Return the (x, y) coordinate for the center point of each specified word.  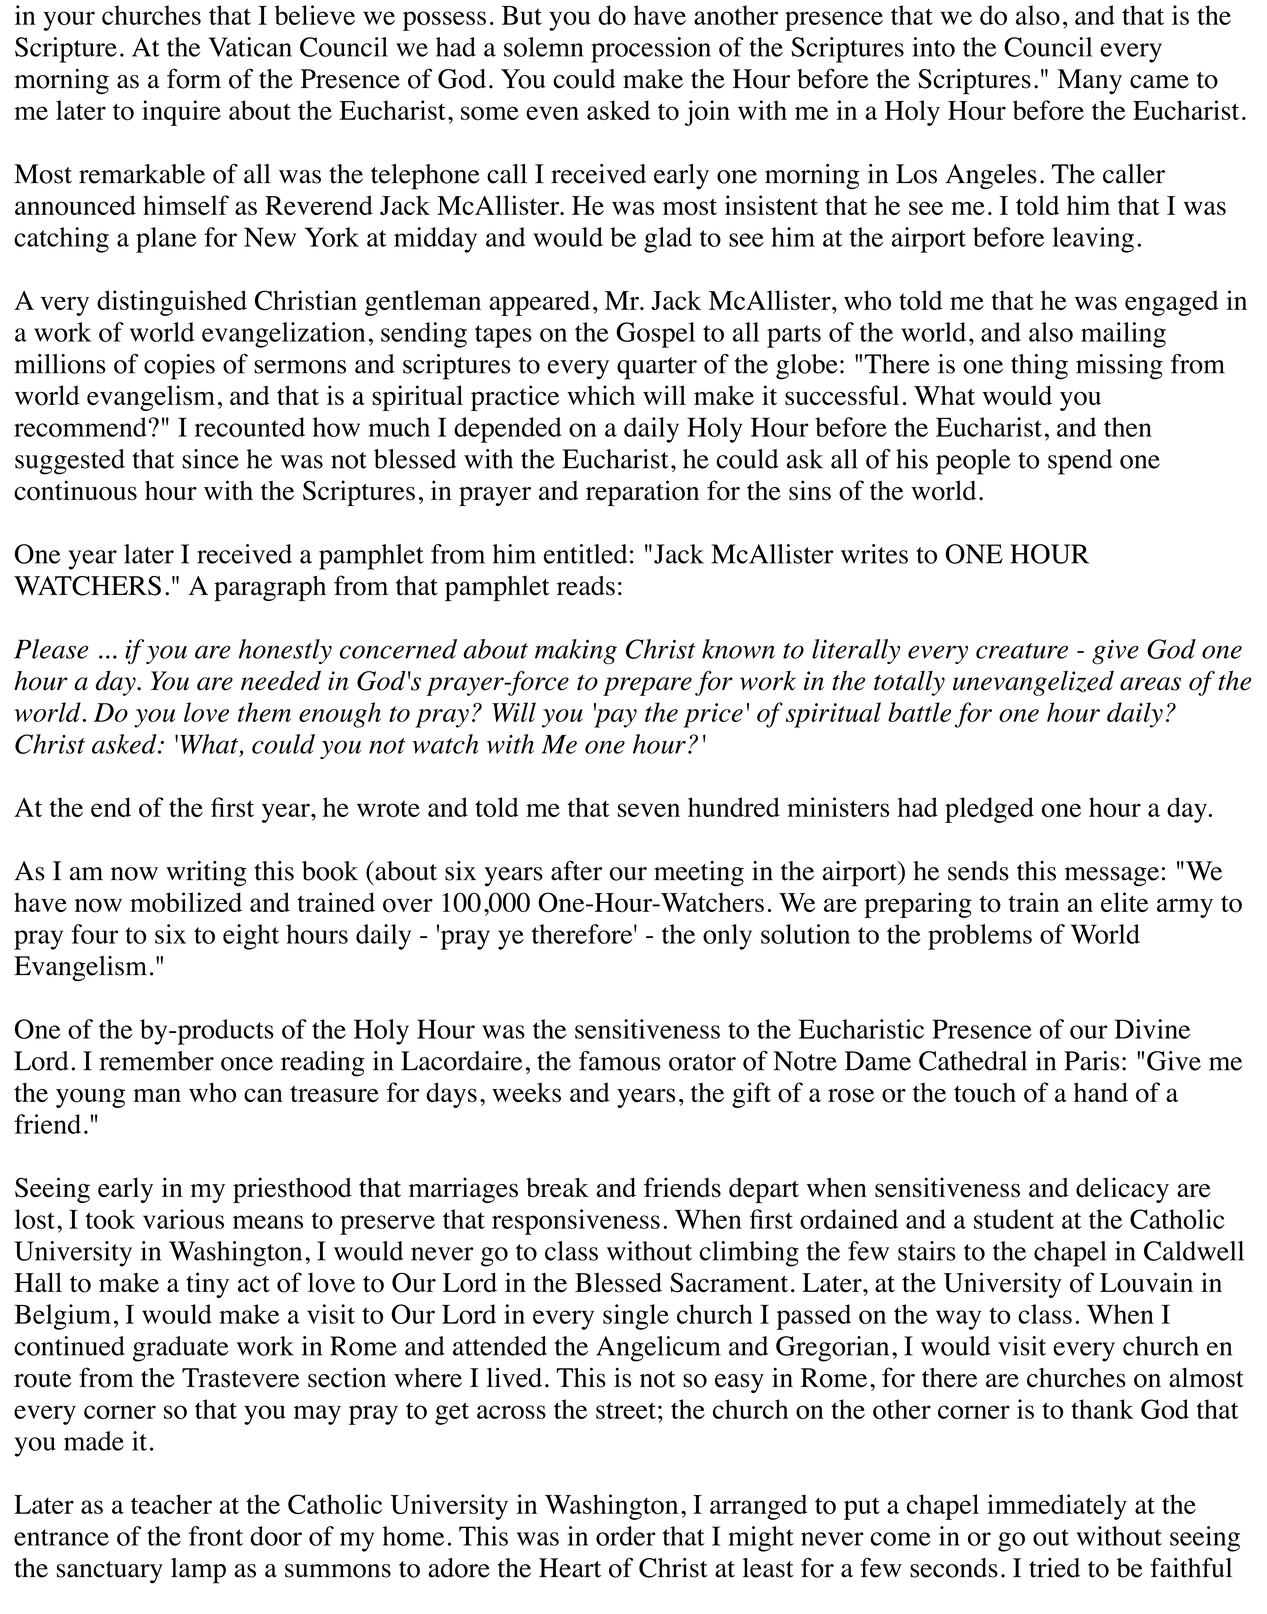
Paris (1091, 1061)
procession (651, 50)
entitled (585, 554)
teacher (171, 1504)
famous (620, 1061)
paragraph (270, 589)
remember (156, 1061)
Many (1089, 81)
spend (1080, 462)
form (194, 78)
